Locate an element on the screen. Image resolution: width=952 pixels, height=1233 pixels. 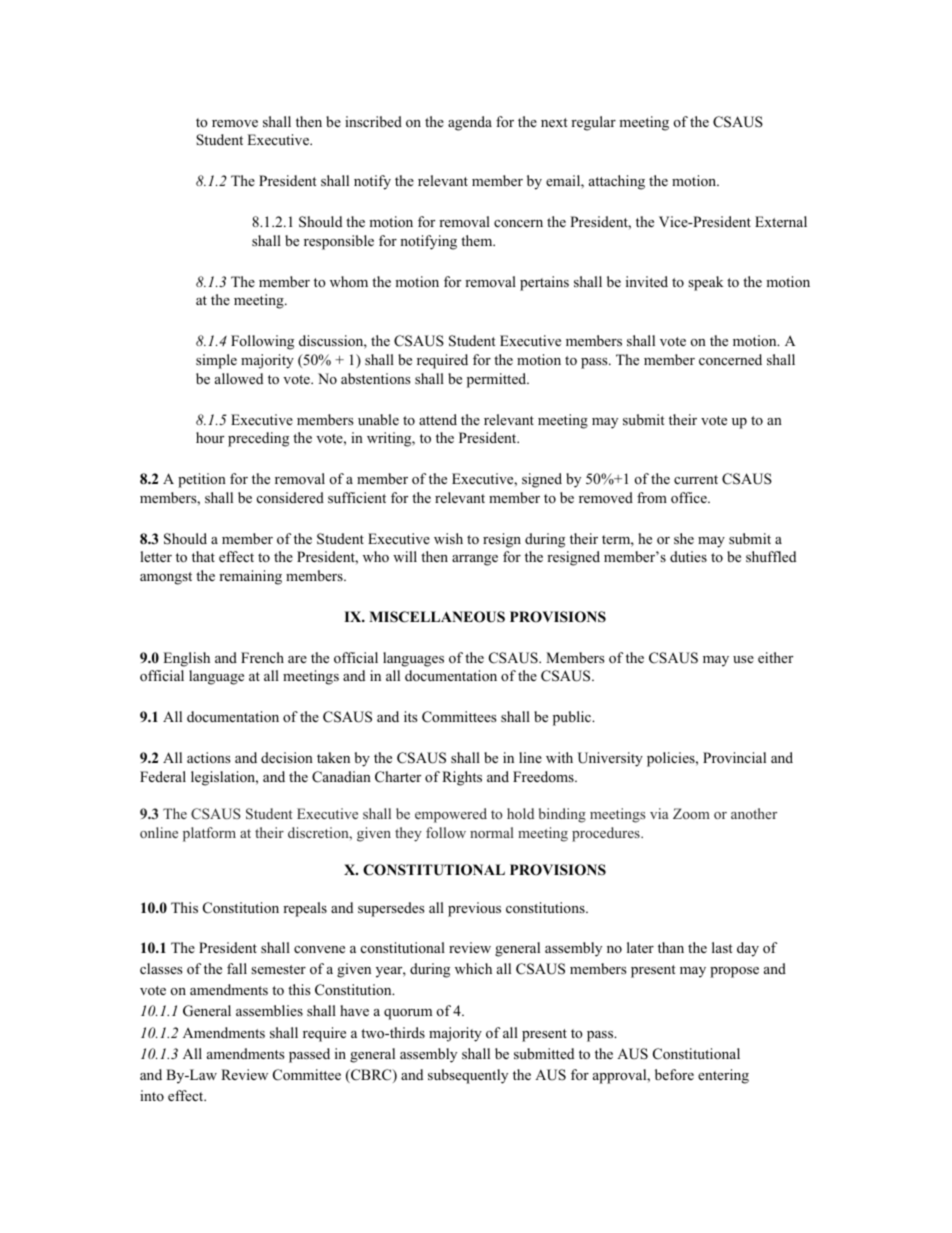
Zoom is located at coordinates (691, 813).
